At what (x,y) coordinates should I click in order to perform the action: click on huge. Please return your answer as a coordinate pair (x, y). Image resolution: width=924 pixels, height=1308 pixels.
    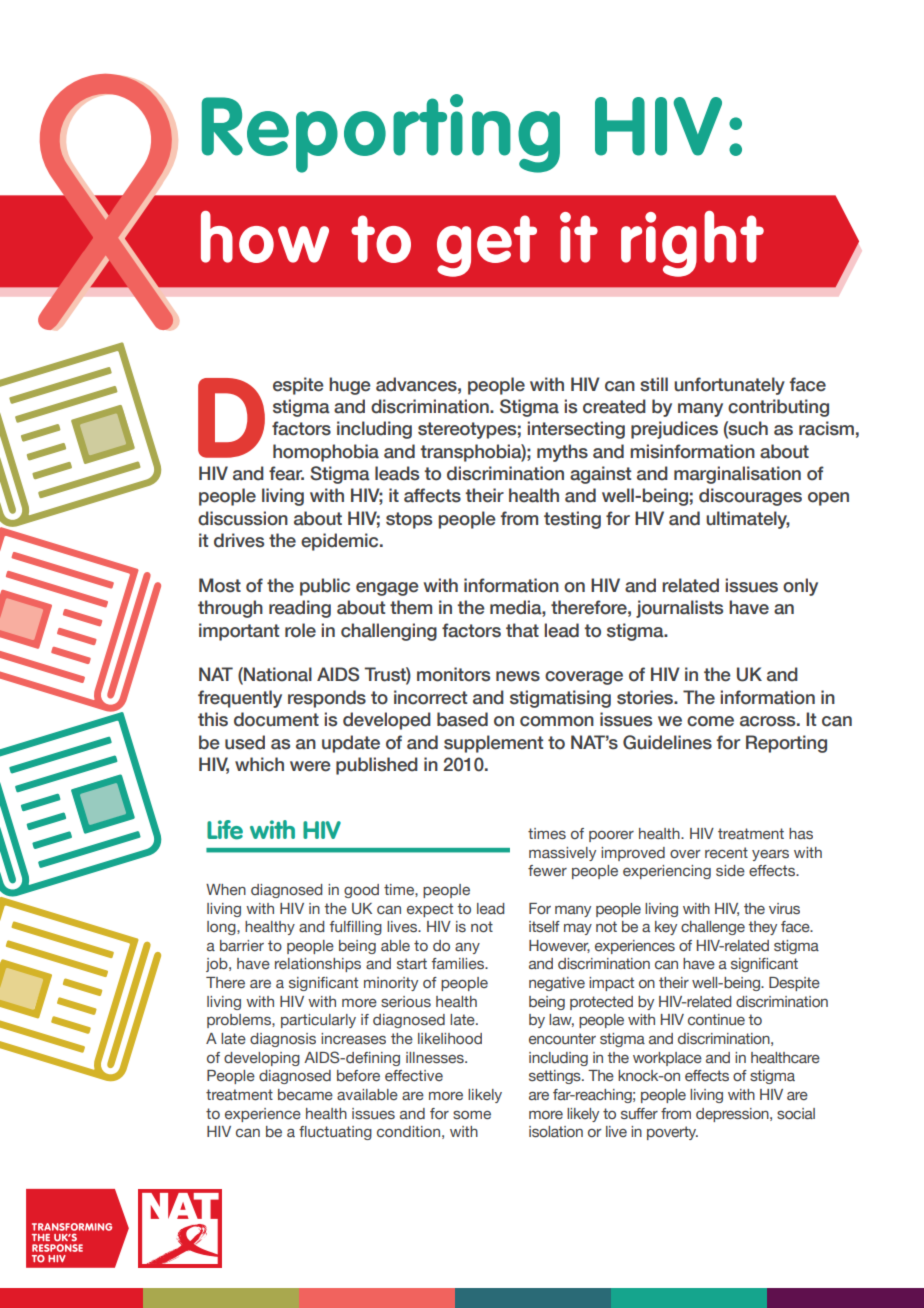
    Looking at the image, I should click on (350, 386).
